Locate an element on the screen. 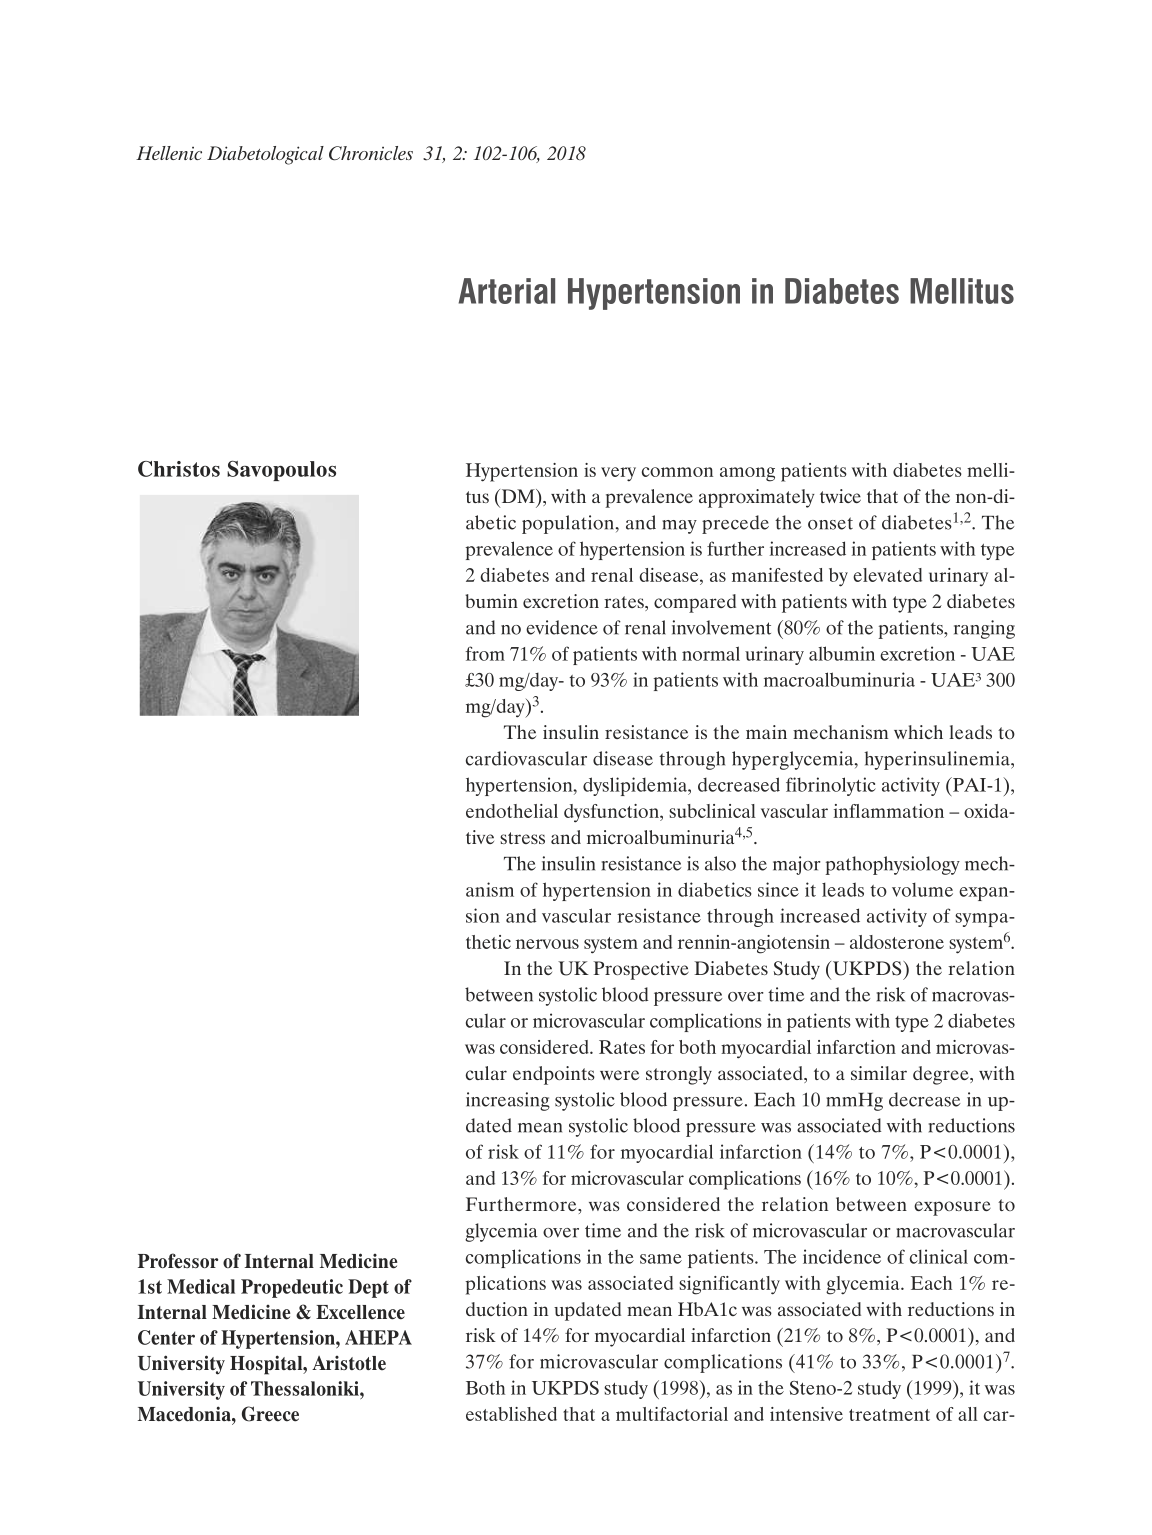 The height and width of the screenshot is (1535, 1152). inflammation is located at coordinates (889, 811).
